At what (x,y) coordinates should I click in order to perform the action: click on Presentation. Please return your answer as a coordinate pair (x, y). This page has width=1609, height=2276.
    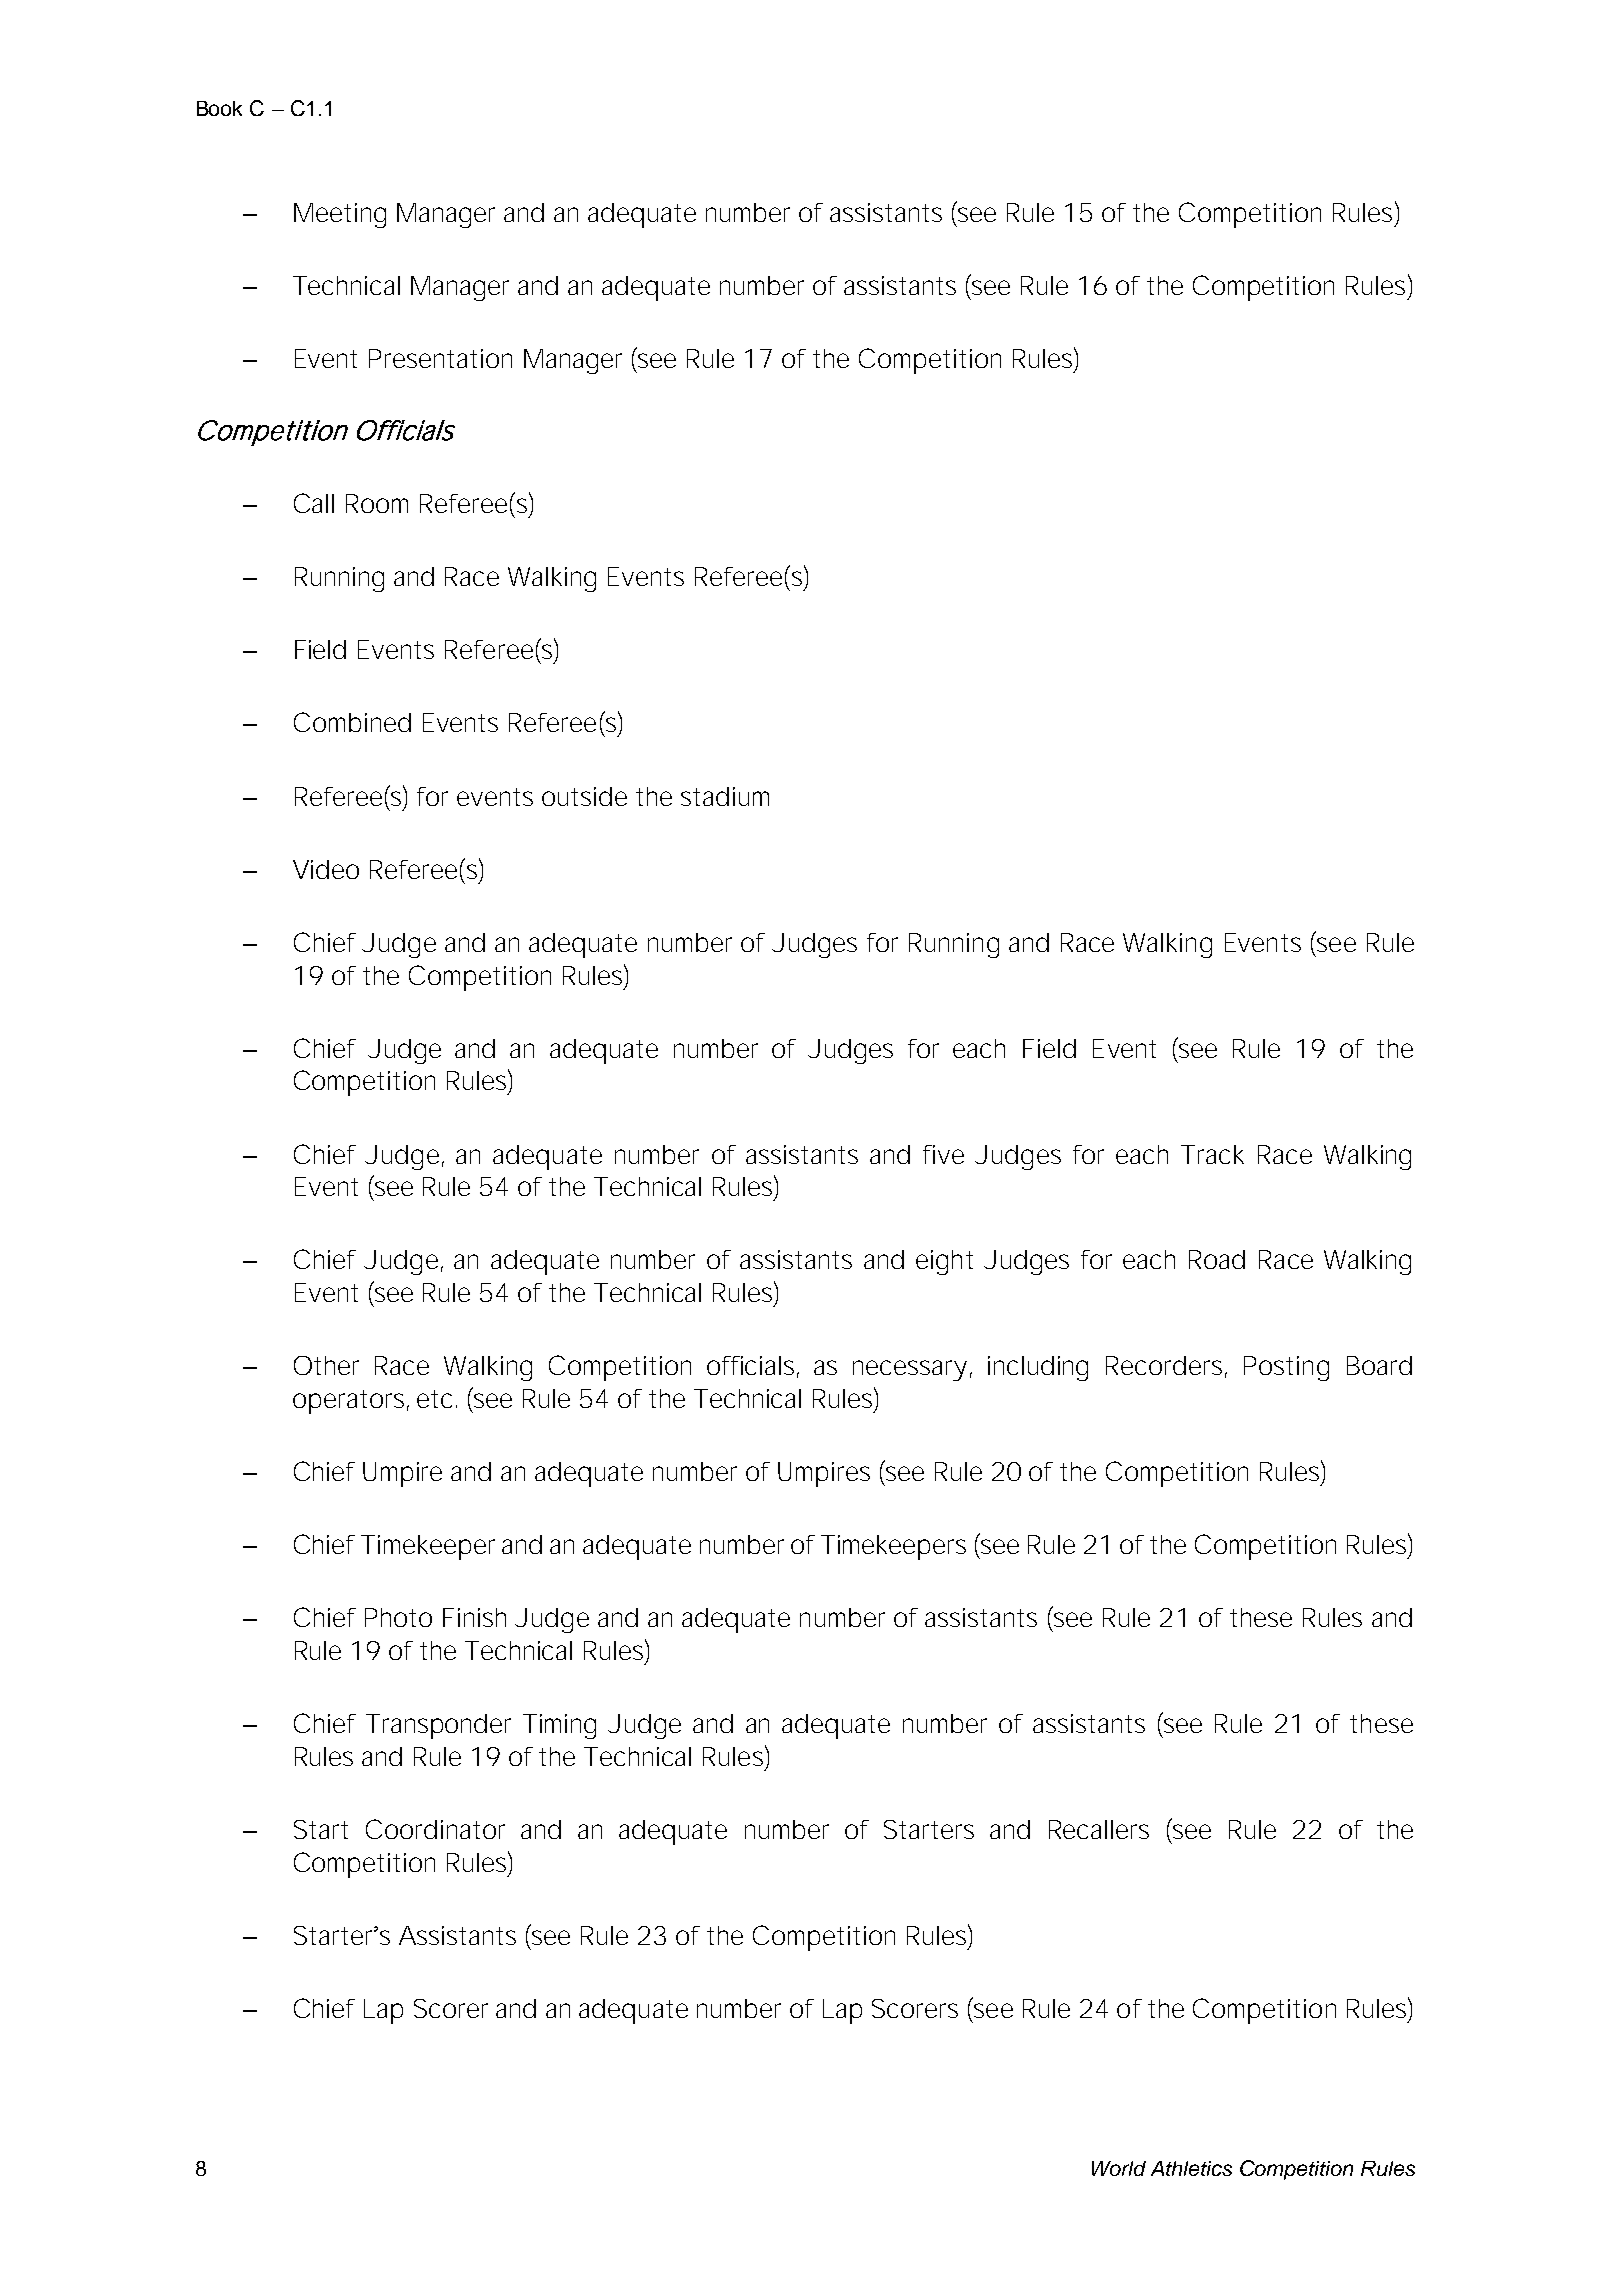
    Looking at the image, I should click on (440, 358).
